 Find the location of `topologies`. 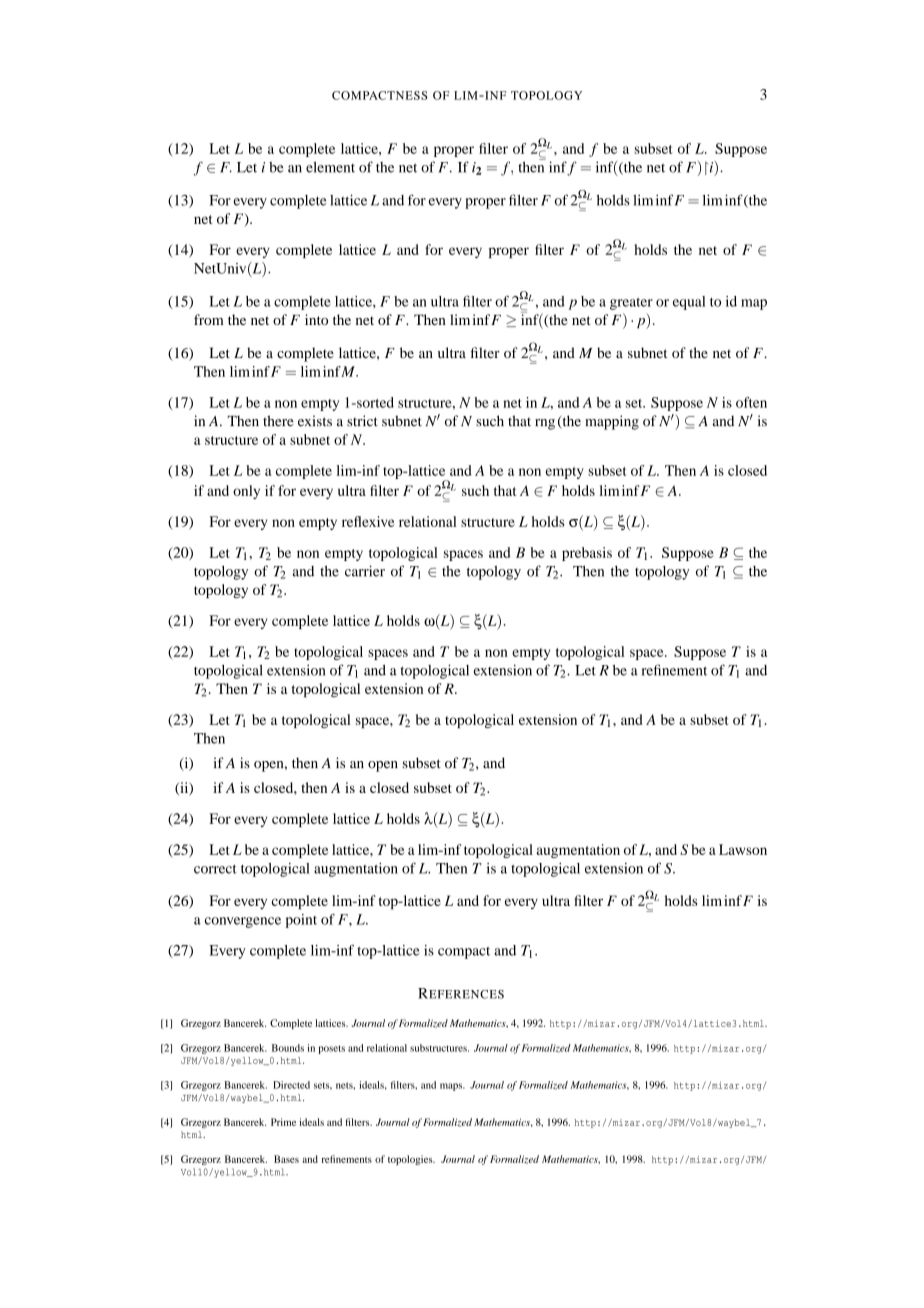

topologies is located at coordinates (411, 1160).
